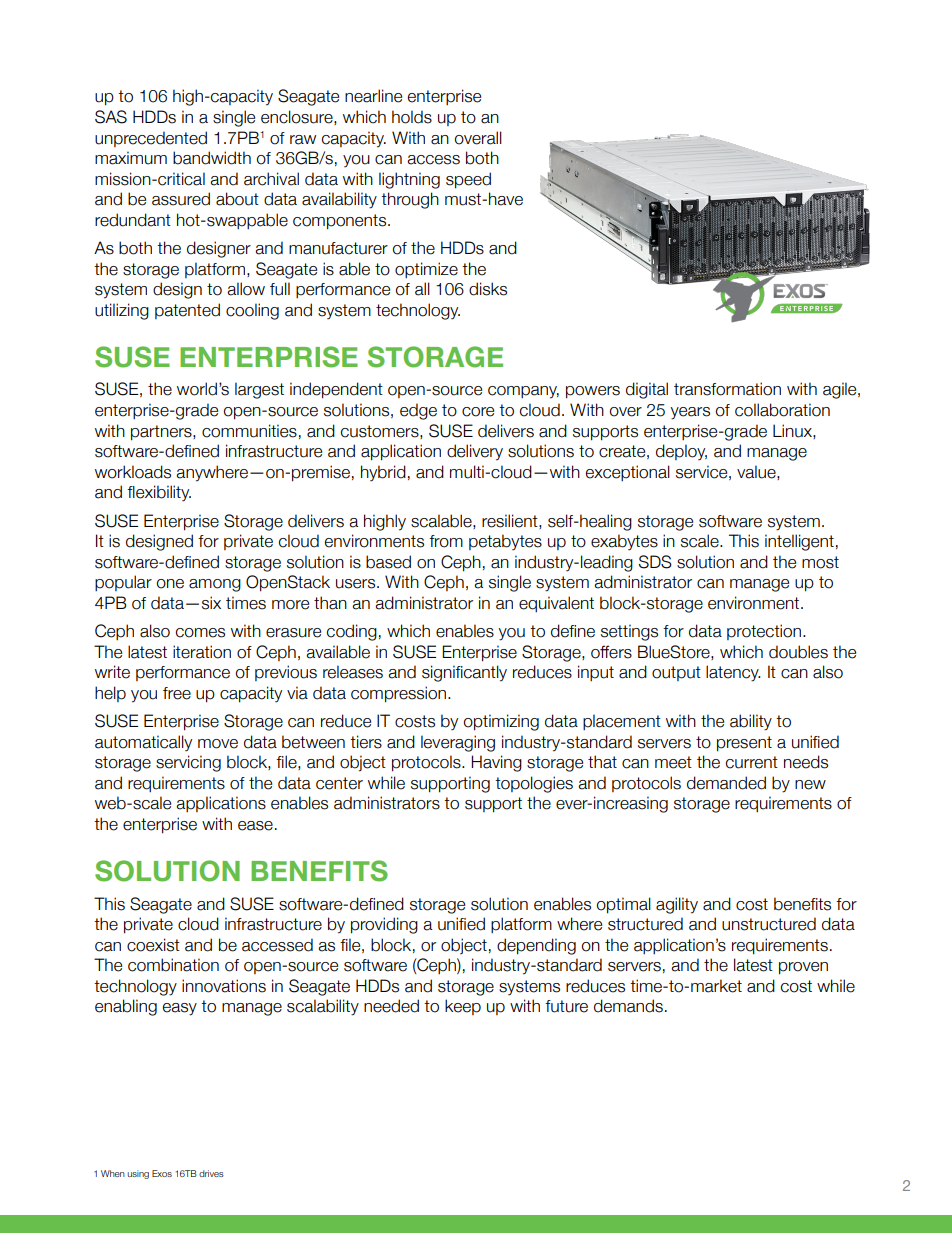  I want to click on holds, so click(412, 117).
